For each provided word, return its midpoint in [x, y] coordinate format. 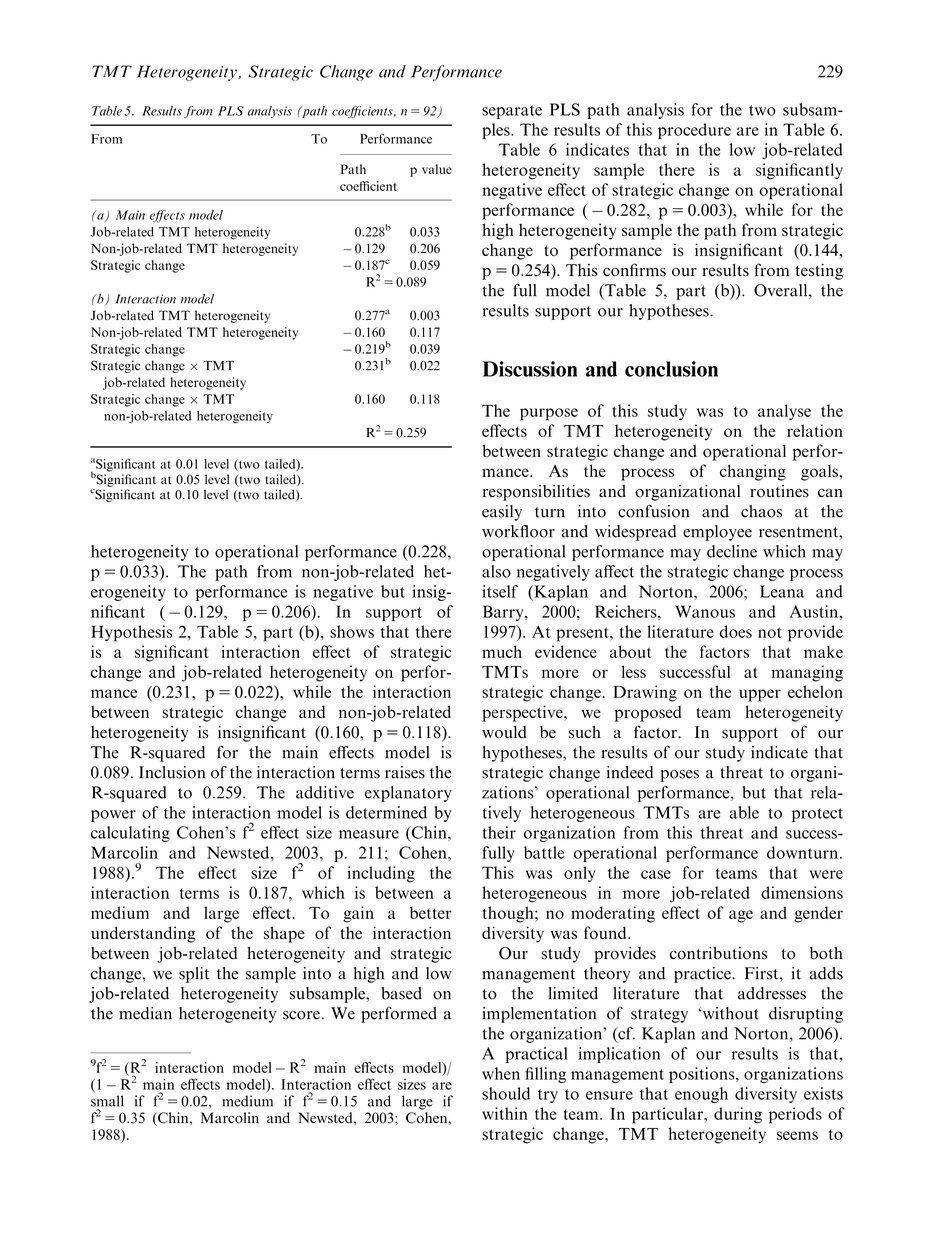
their [499, 832]
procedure [694, 131]
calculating [130, 834]
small [107, 1101]
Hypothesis [131, 633]
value [437, 169]
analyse [784, 412]
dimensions [802, 892]
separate [512, 112]
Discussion [529, 369]
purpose [549, 414]
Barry [504, 613]
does [735, 631]
